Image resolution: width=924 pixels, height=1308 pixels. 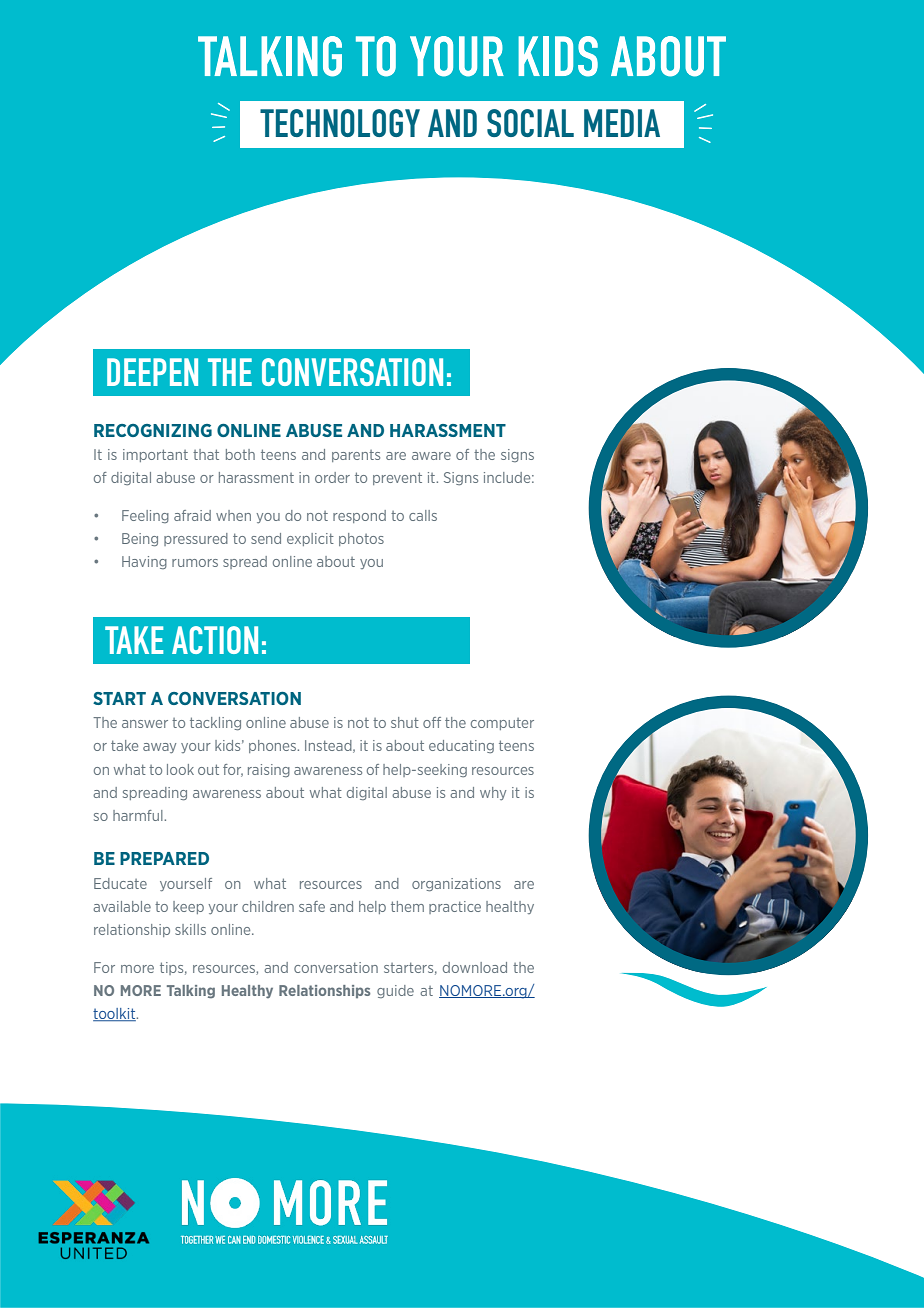 I want to click on why, so click(x=493, y=793).
